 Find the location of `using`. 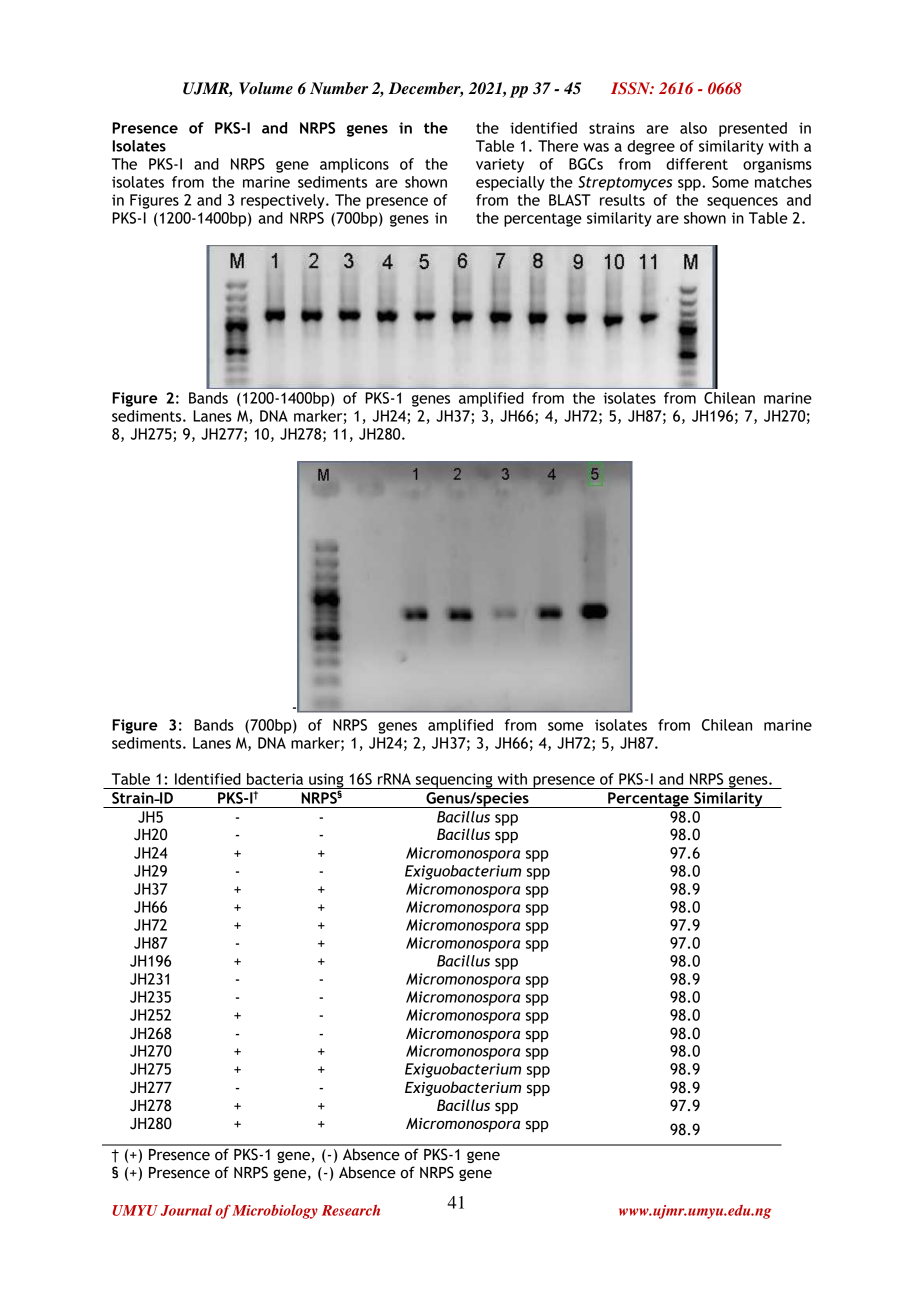

using is located at coordinates (326, 781).
